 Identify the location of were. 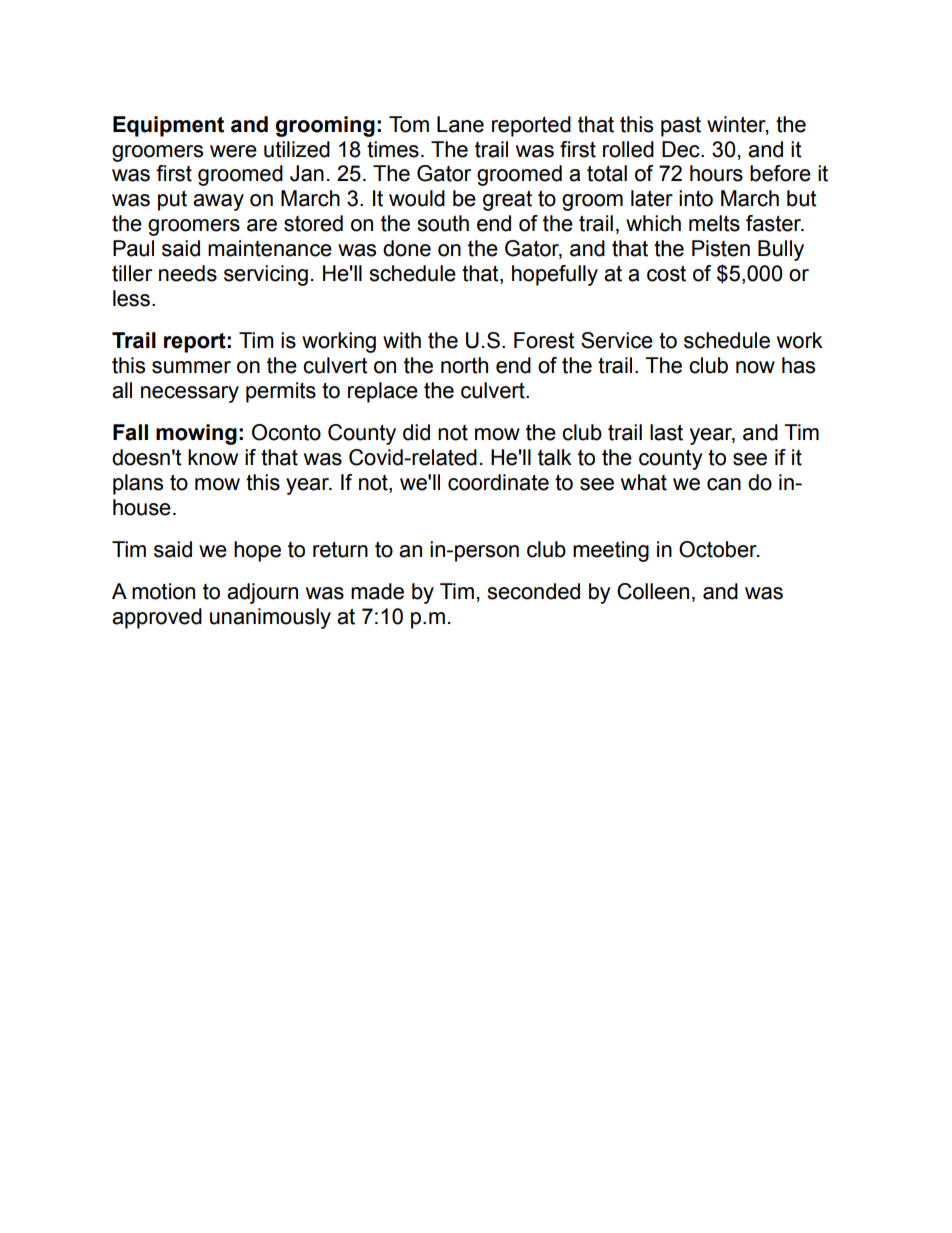
(233, 151).
